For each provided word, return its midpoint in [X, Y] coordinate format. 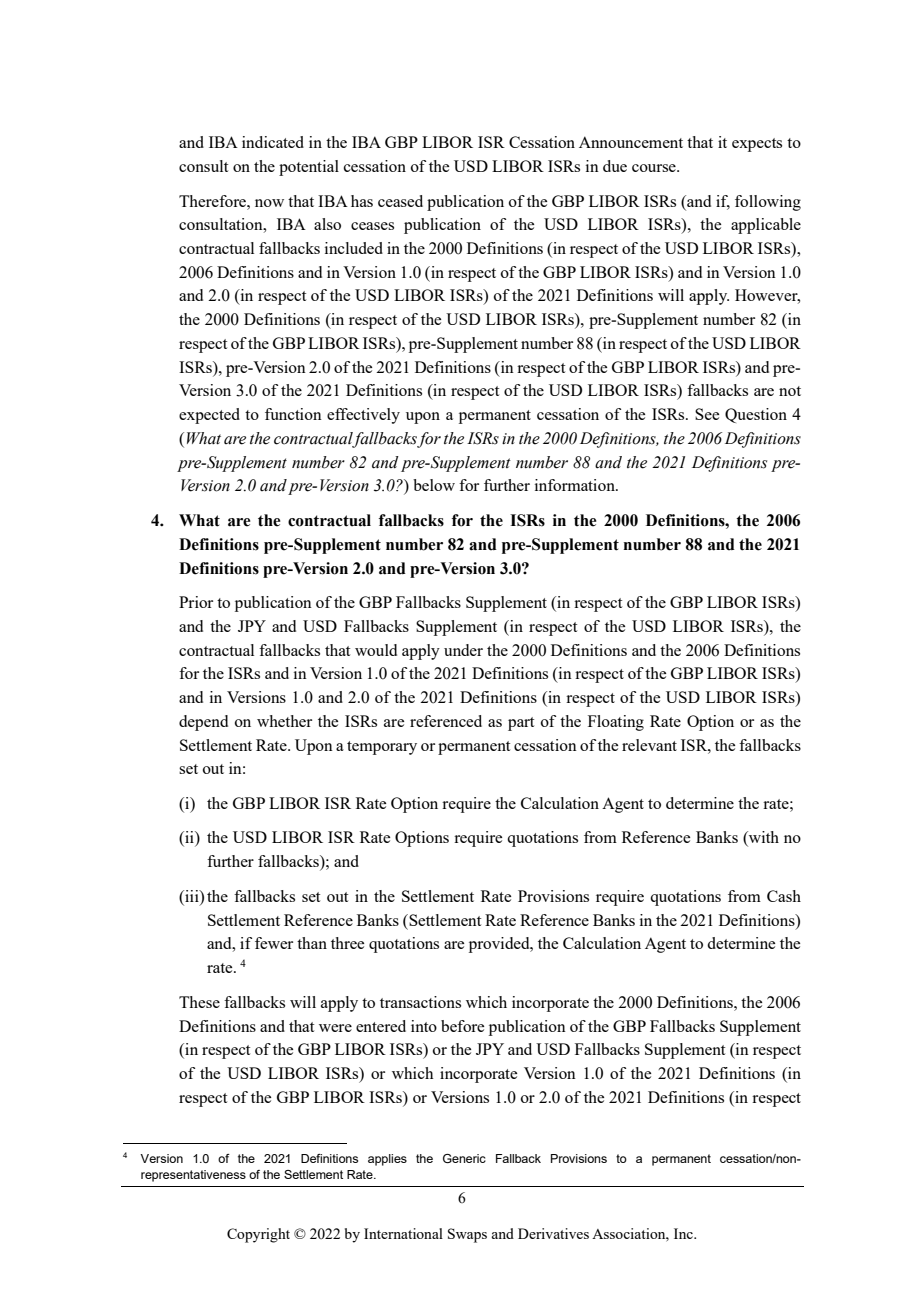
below [434, 485]
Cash [784, 896]
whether [284, 721]
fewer [274, 943]
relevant [649, 745]
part [521, 724]
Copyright [258, 1235]
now [269, 203]
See [707, 414]
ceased [400, 201]
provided [500, 945]
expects [757, 145]
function [293, 414]
